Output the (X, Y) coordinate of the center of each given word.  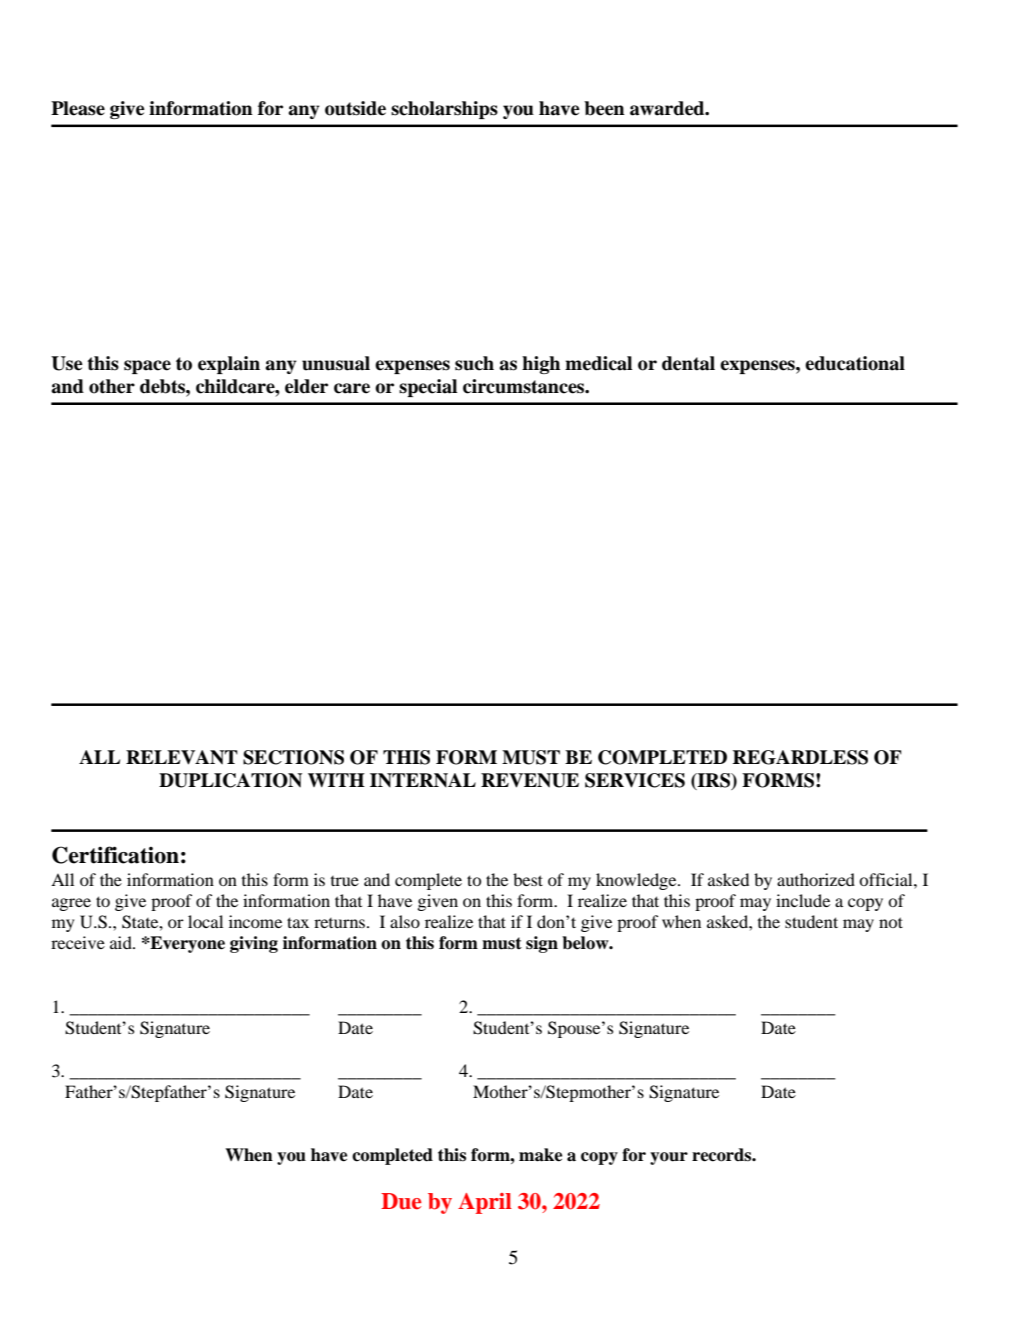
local (205, 921)
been (604, 108)
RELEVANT (182, 757)
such (474, 363)
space (147, 367)
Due (401, 1201)
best (528, 879)
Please (78, 108)
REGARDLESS (800, 757)
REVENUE (530, 780)
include (803, 900)
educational (855, 363)
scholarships (444, 110)
